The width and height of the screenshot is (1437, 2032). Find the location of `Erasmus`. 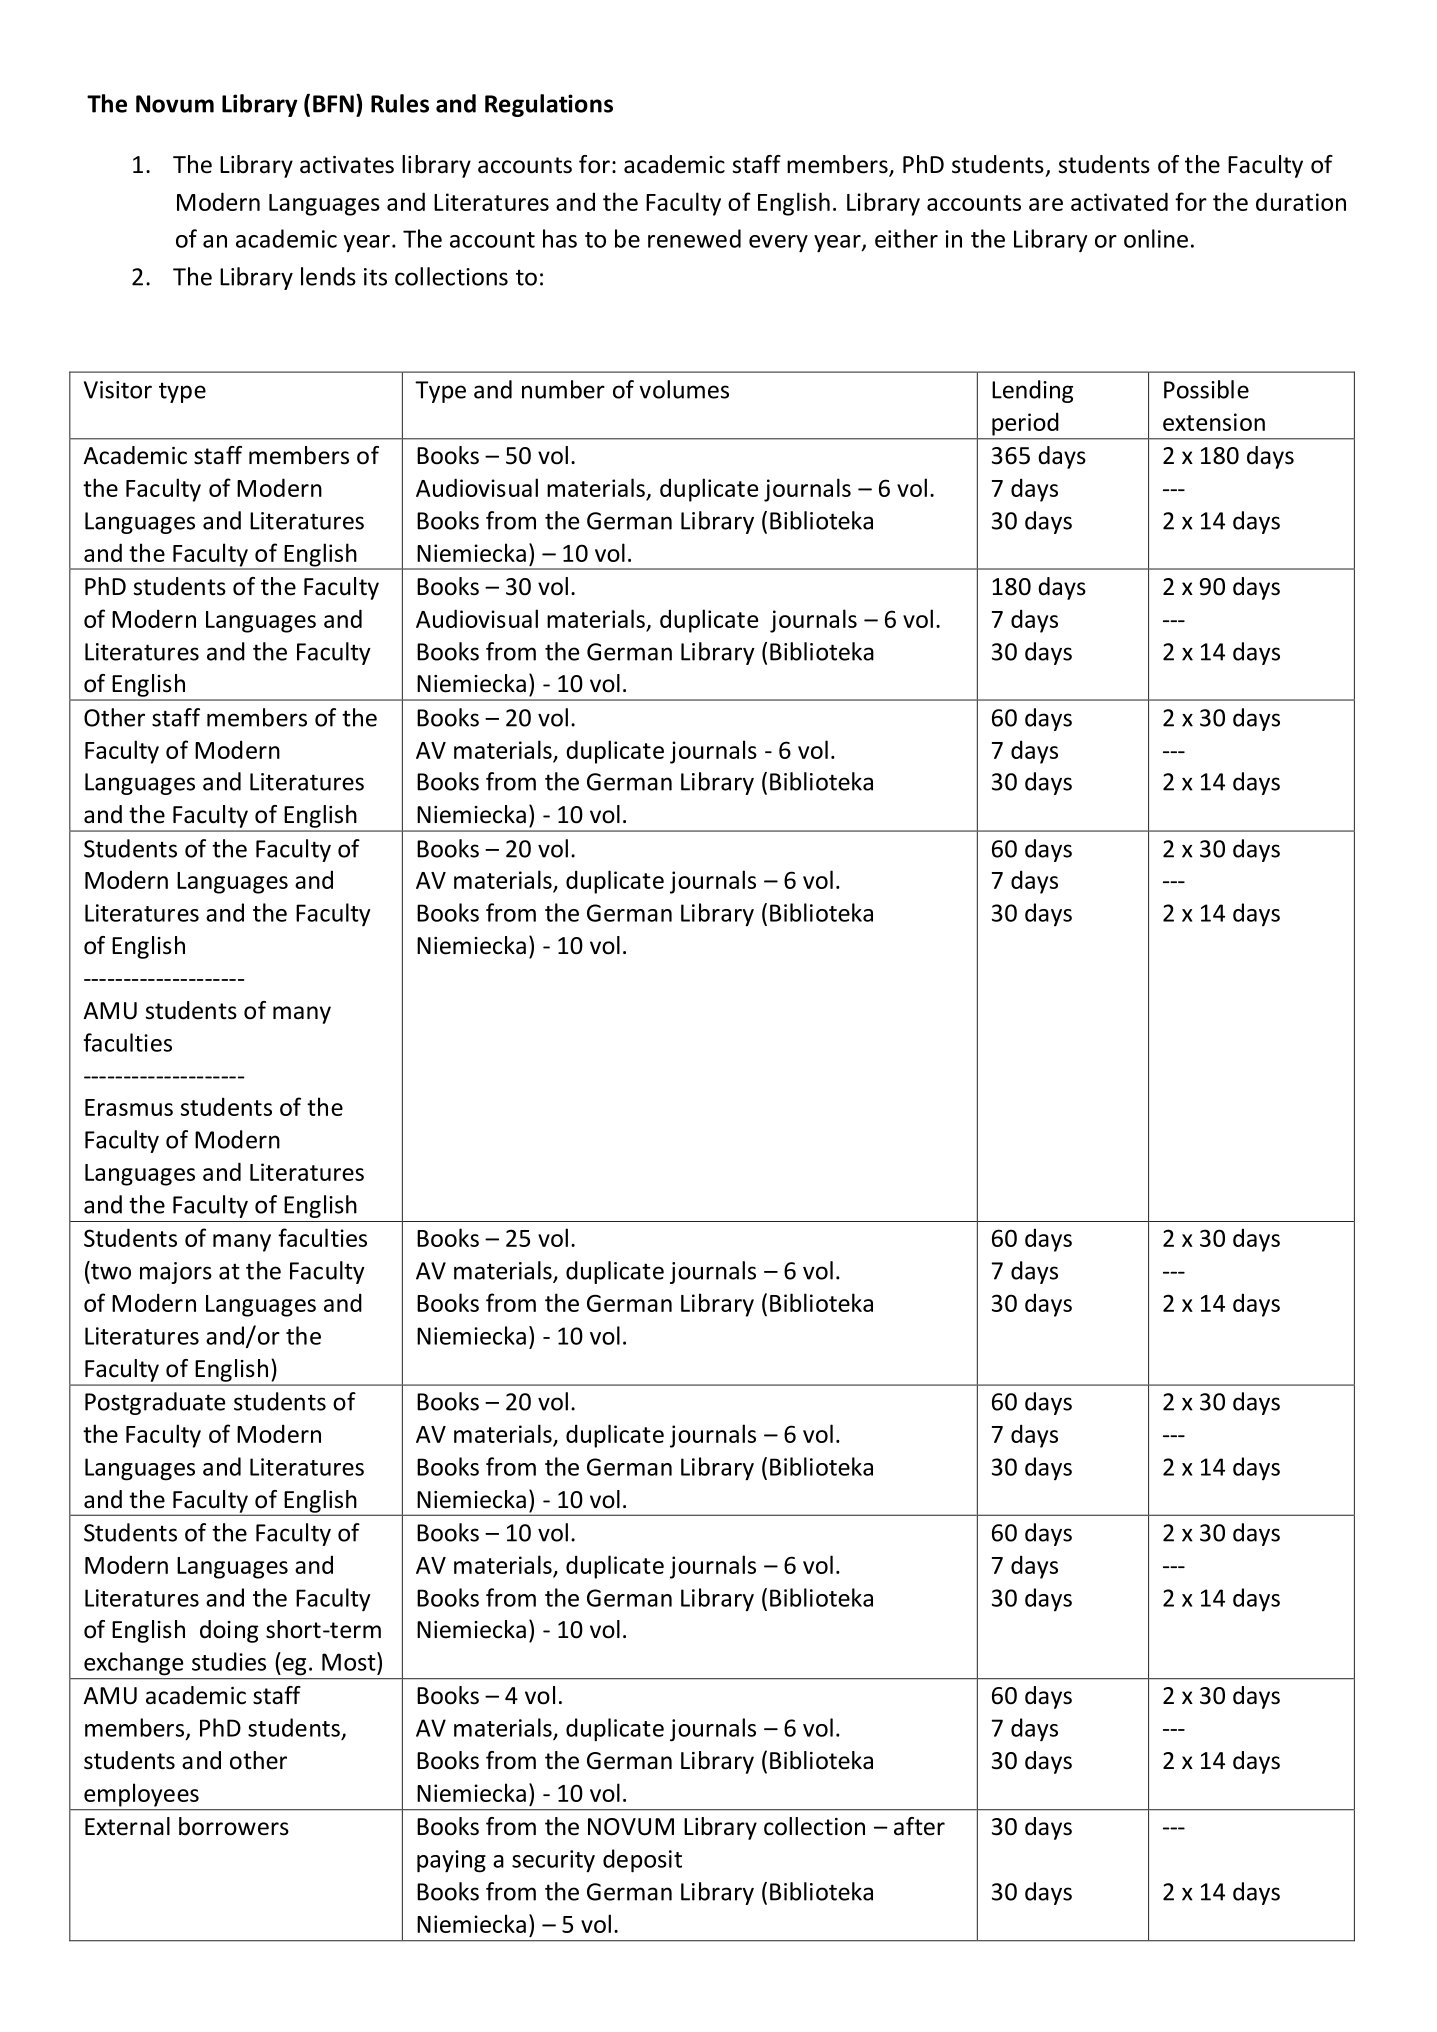

Erasmus is located at coordinates (129, 1107).
